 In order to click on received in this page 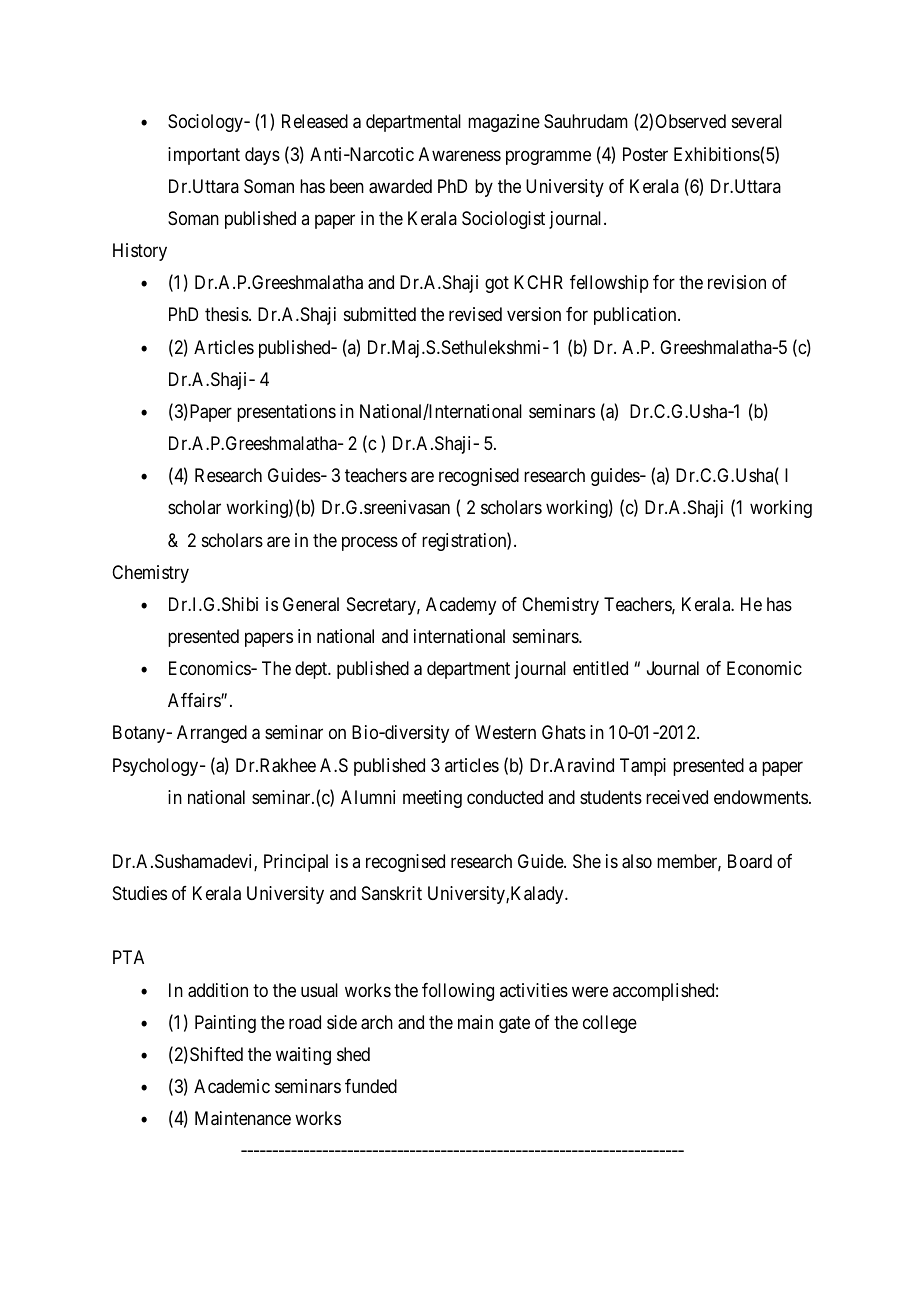, I will do `click(677, 797)`.
